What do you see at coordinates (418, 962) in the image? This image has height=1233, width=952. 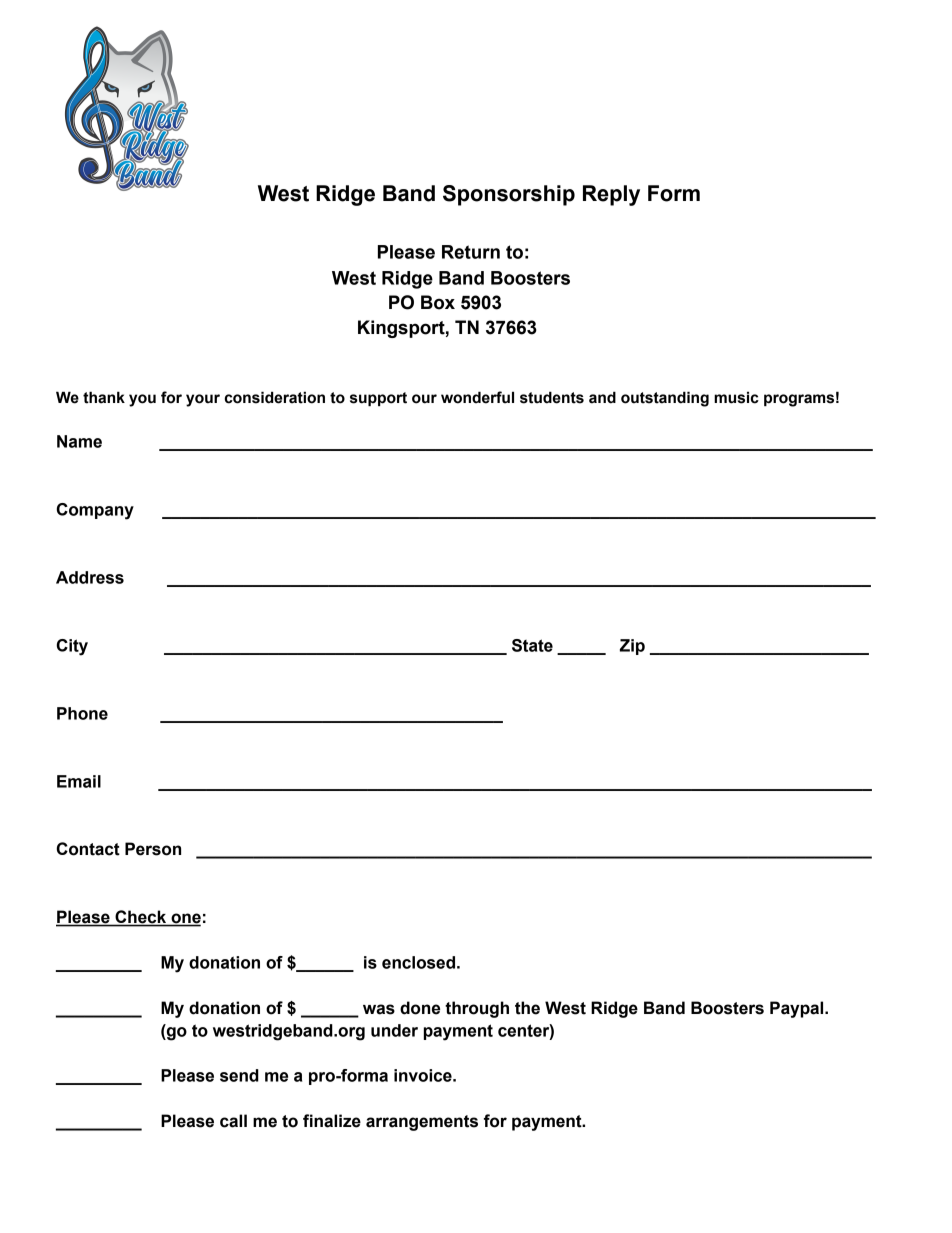 I see `enclosed` at bounding box center [418, 962].
